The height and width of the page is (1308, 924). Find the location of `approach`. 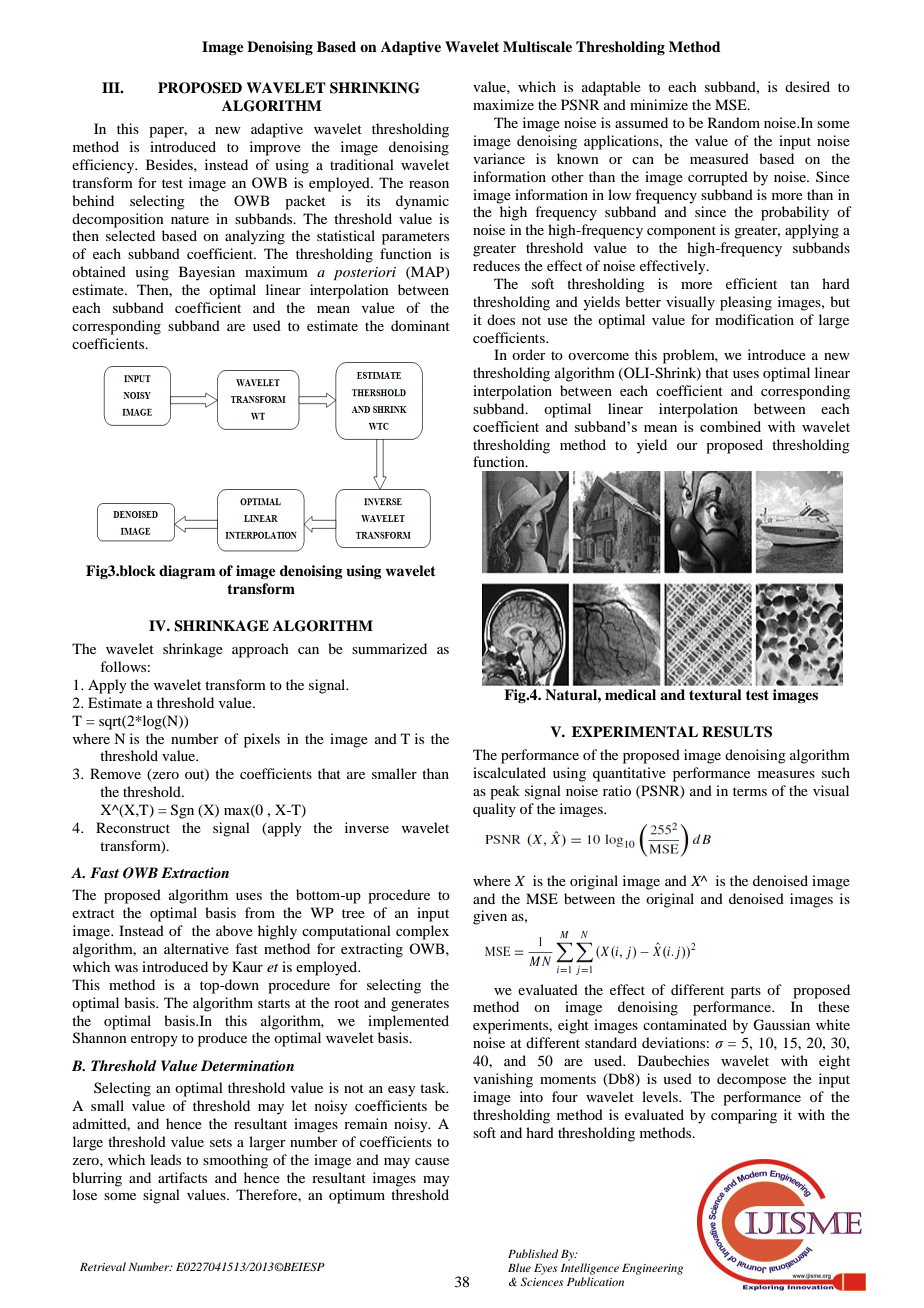

approach is located at coordinates (260, 650).
